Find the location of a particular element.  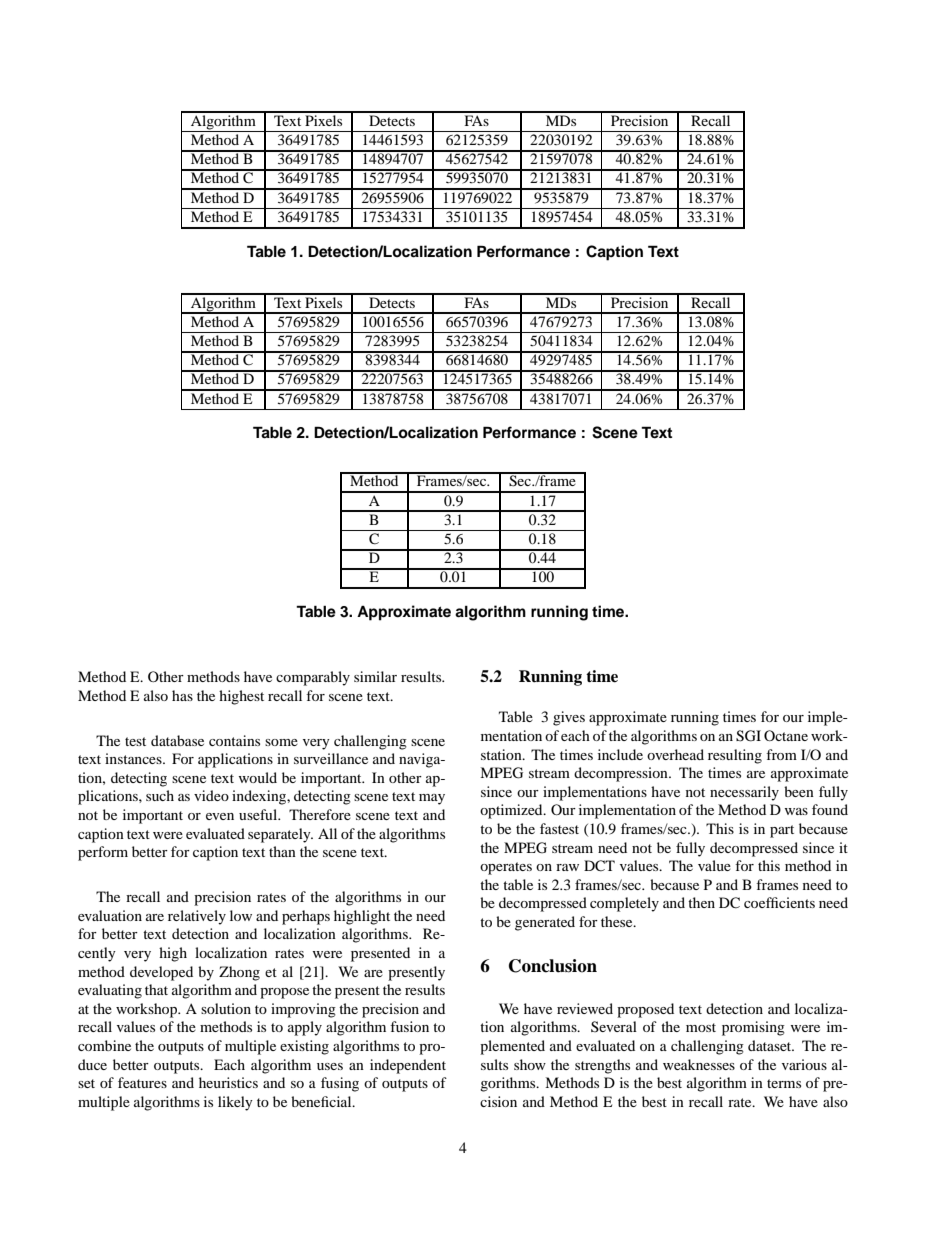

coefficients is located at coordinates (779, 902).
